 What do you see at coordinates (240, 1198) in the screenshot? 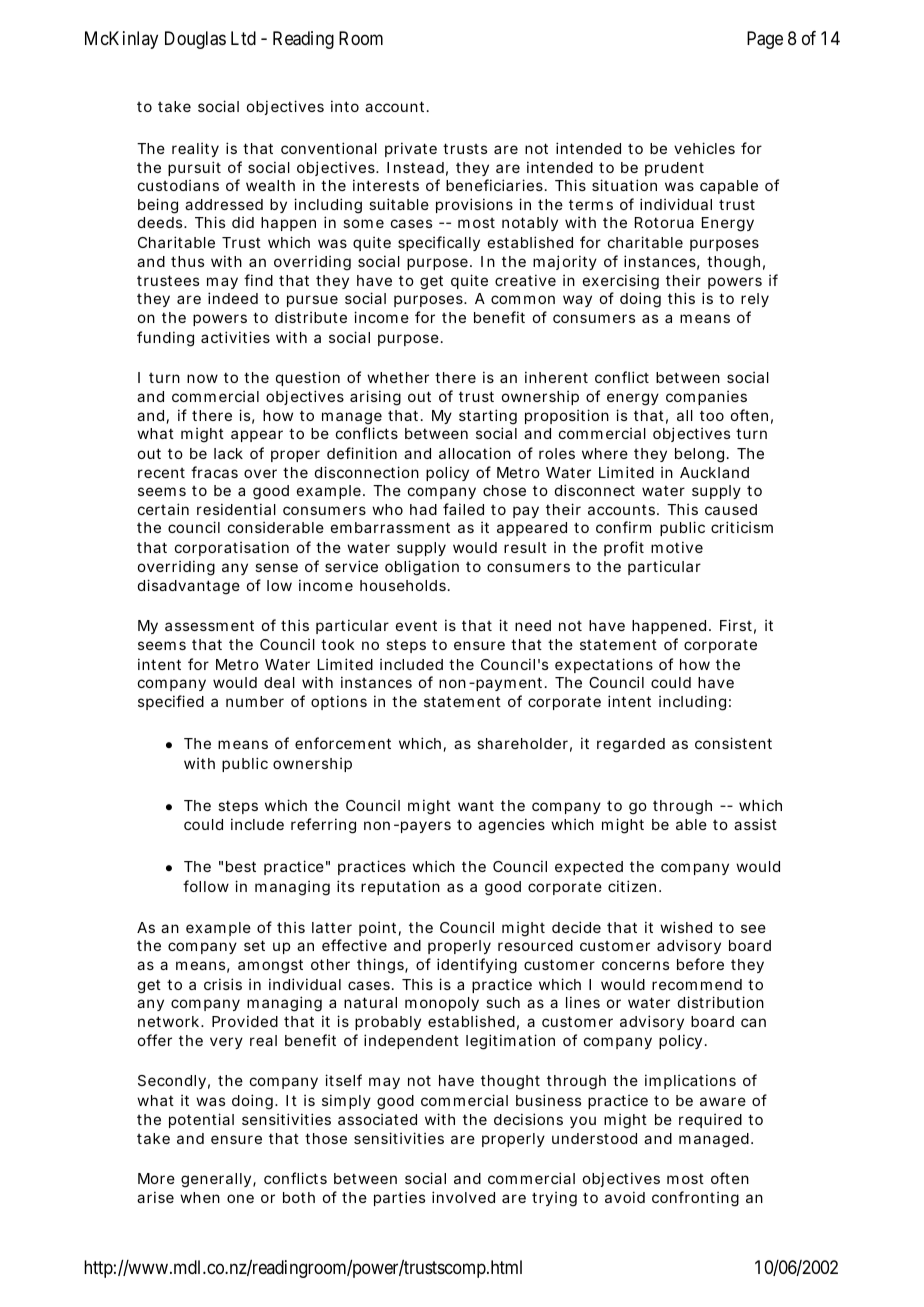
I see `one` at bounding box center [240, 1198].
